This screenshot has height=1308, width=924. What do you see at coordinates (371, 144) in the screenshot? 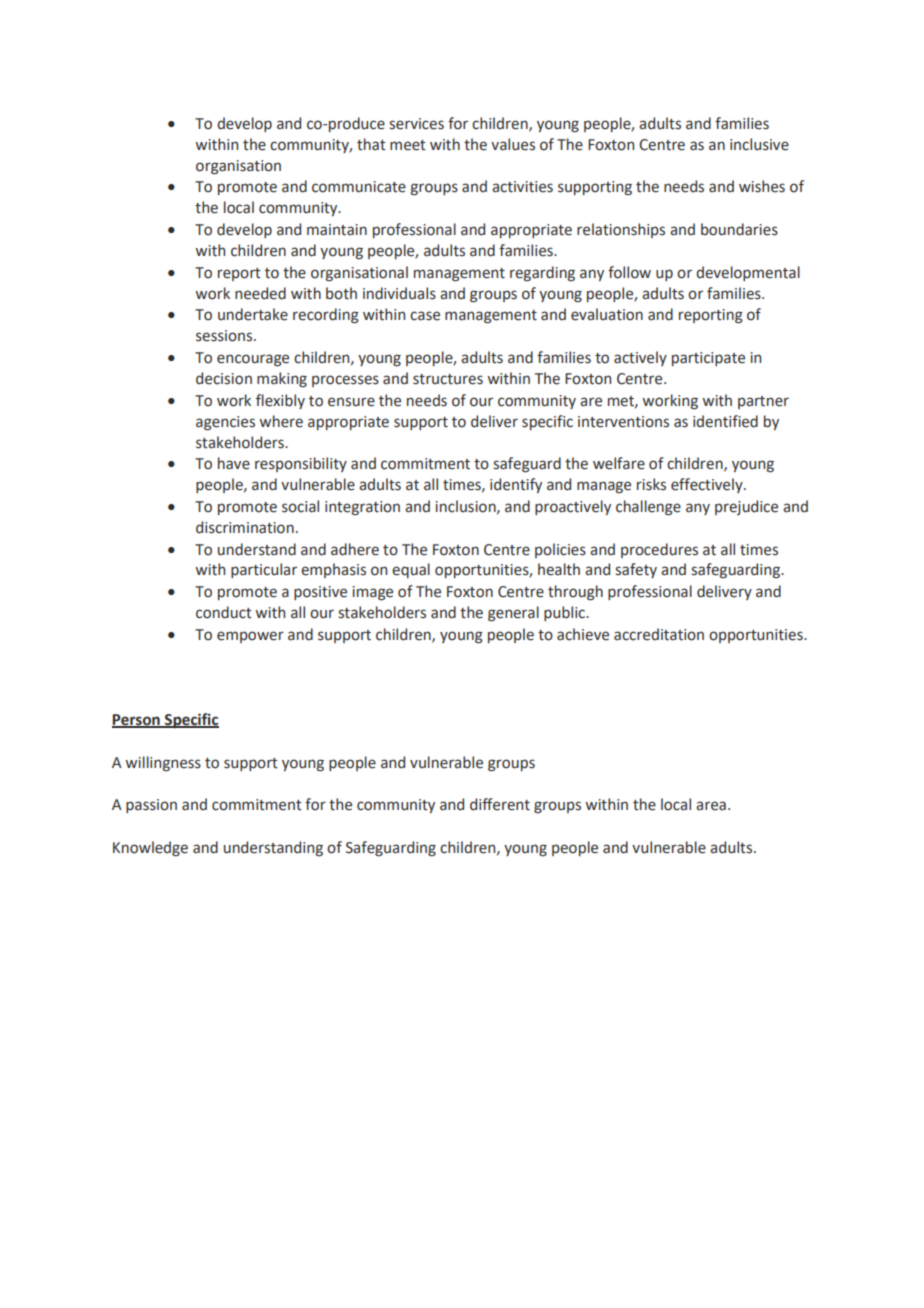
I see `that` at bounding box center [371, 144].
